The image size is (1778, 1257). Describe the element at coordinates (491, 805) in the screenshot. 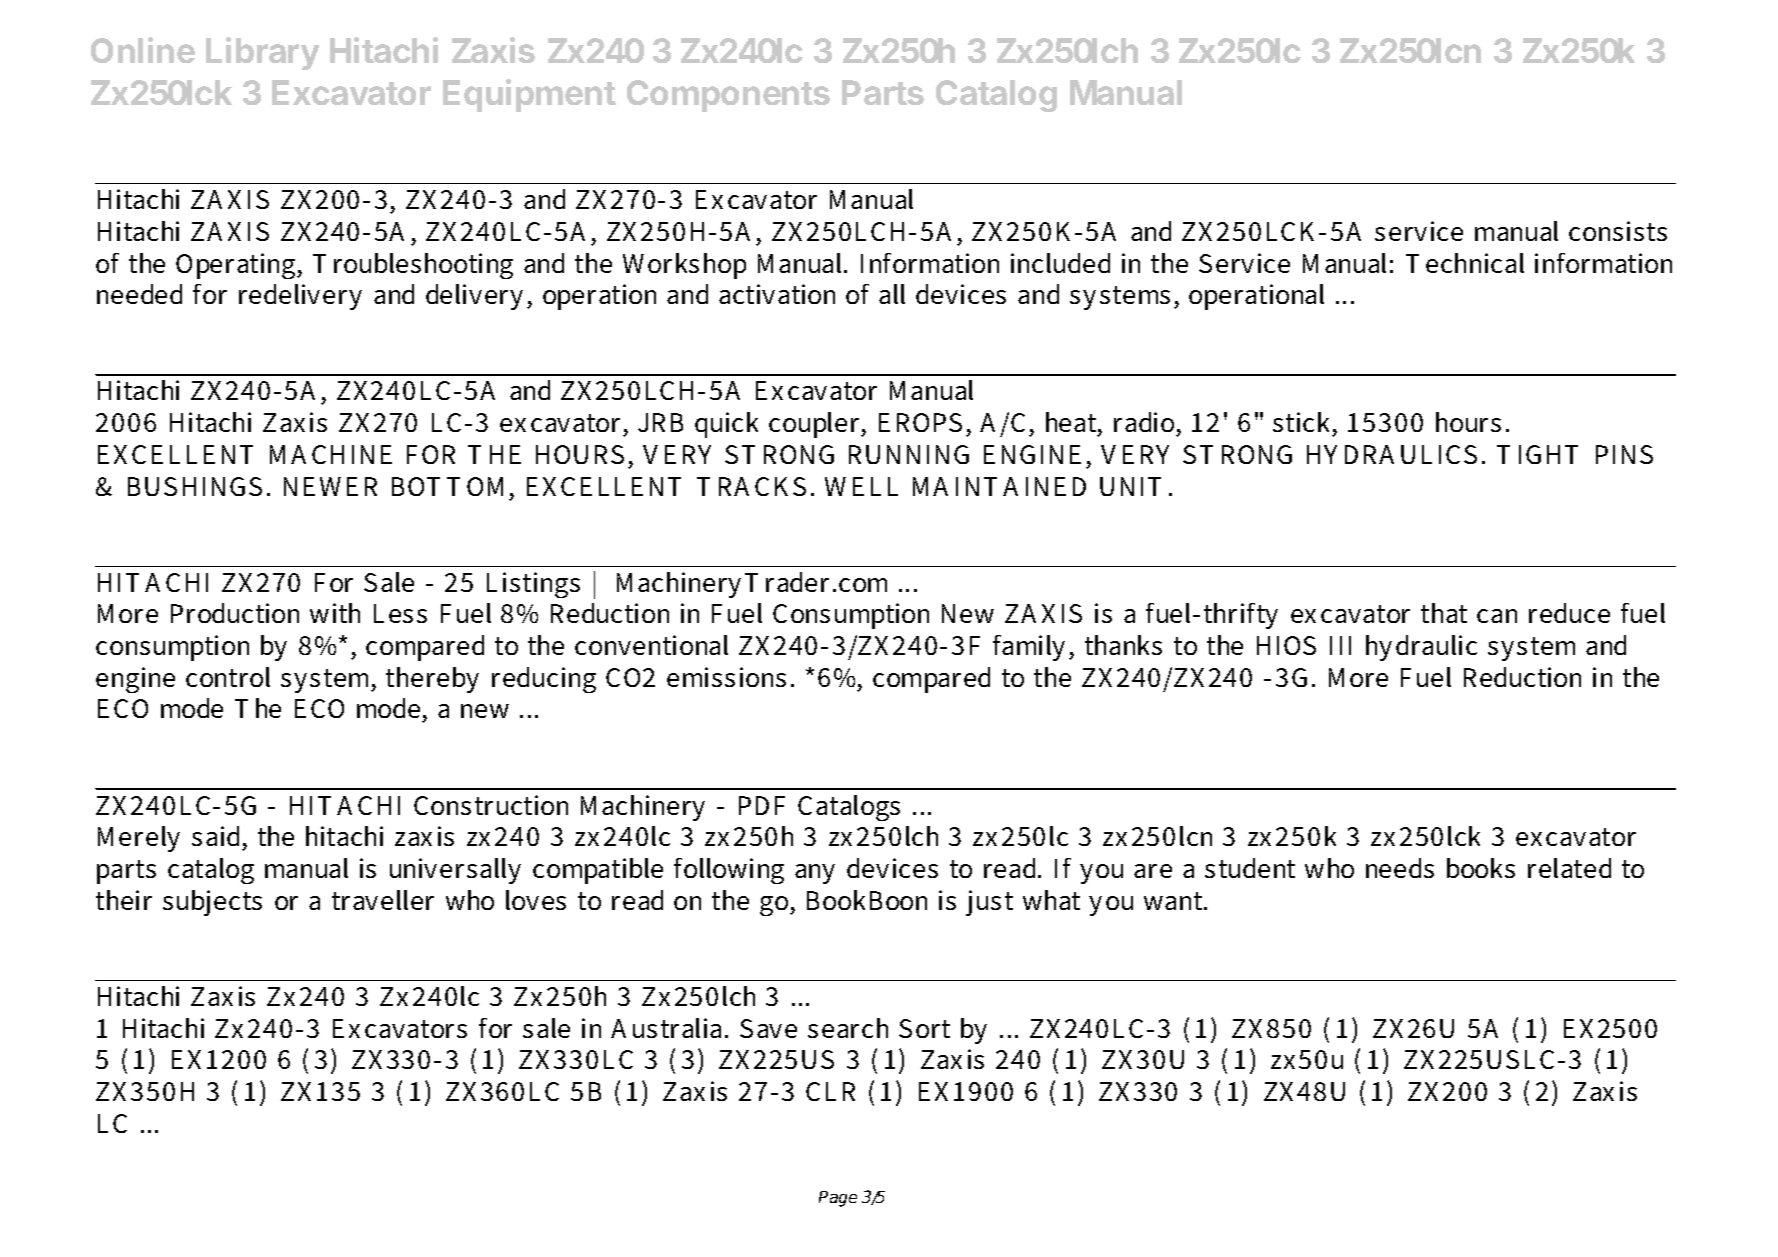

I see `Construction` at that location.
